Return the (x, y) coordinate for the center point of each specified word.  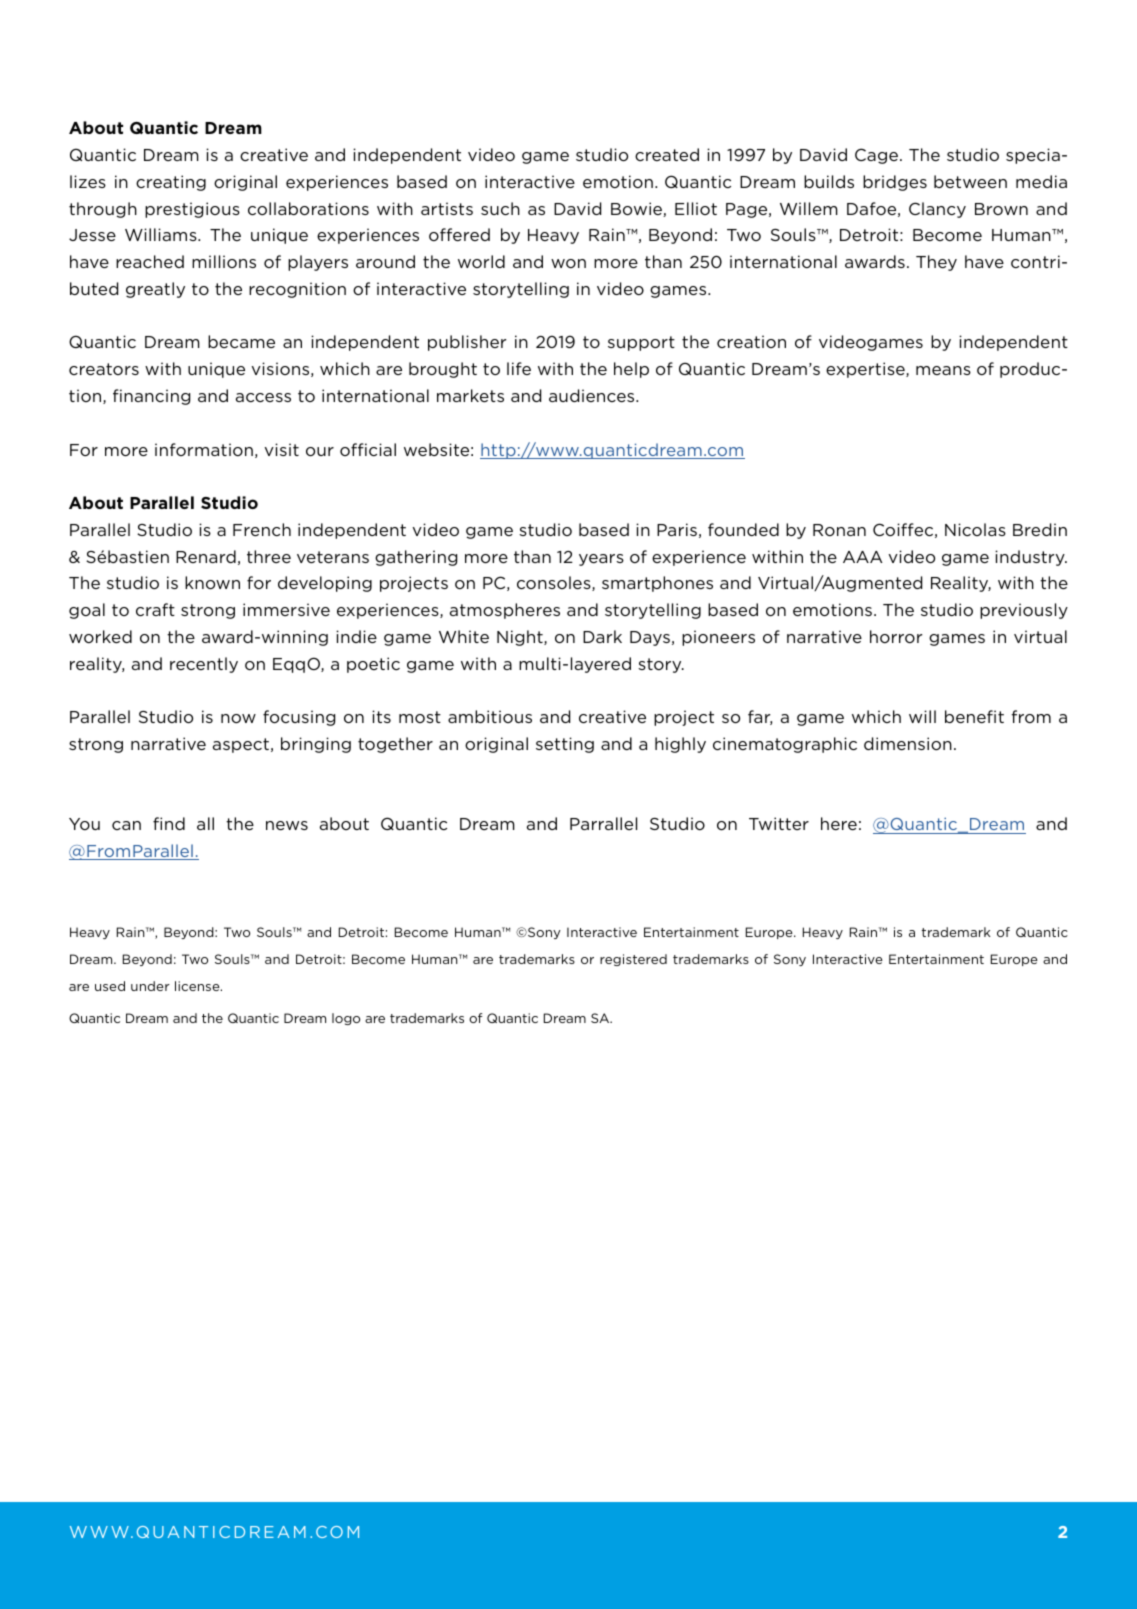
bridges (895, 183)
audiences (593, 395)
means (943, 370)
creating (171, 183)
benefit (974, 716)
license (198, 986)
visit (282, 449)
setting (565, 745)
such (500, 208)
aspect (241, 745)
